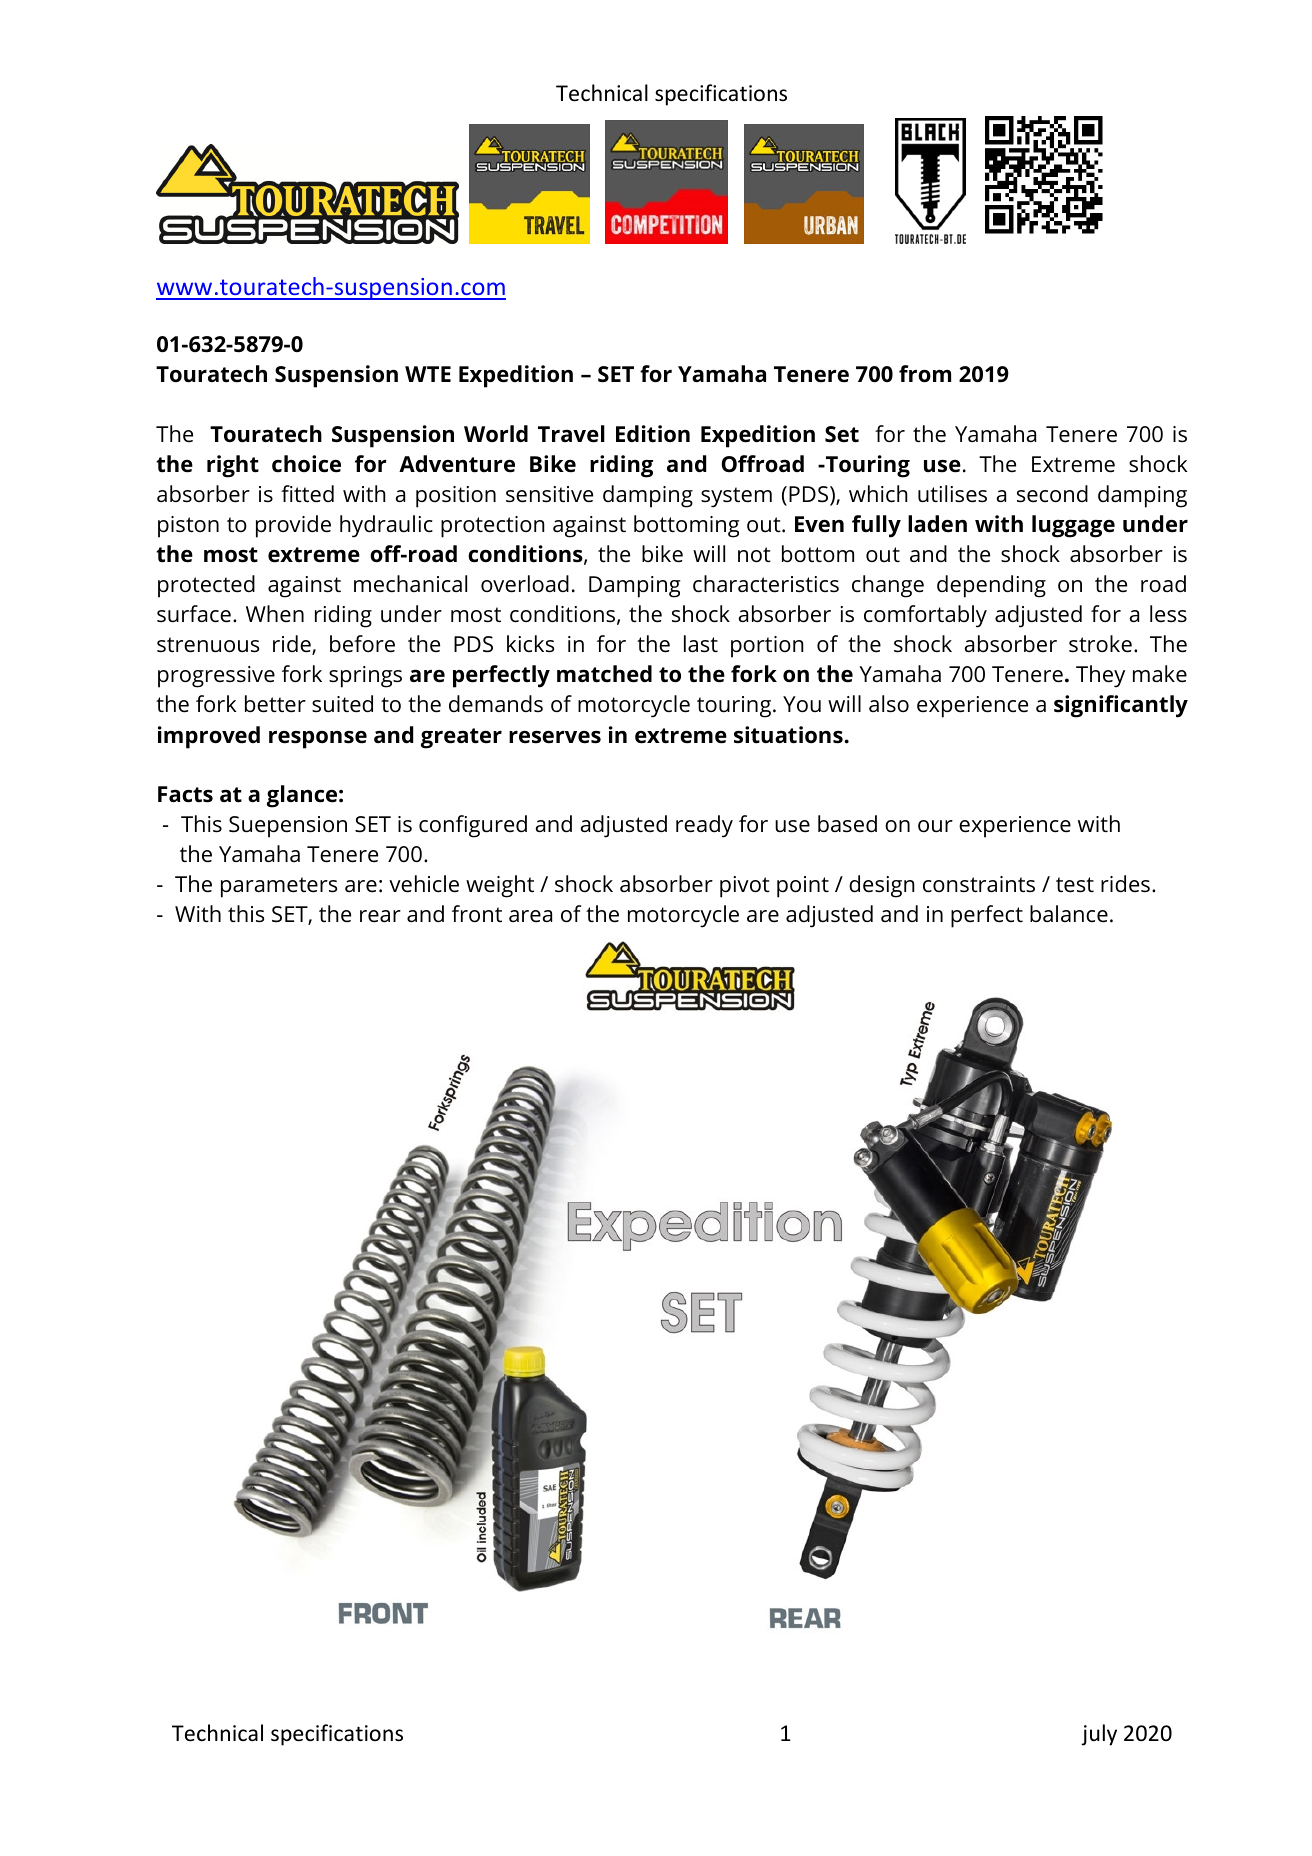 This screenshot has height=1856, width=1312. I want to click on Travel, so click(571, 434).
